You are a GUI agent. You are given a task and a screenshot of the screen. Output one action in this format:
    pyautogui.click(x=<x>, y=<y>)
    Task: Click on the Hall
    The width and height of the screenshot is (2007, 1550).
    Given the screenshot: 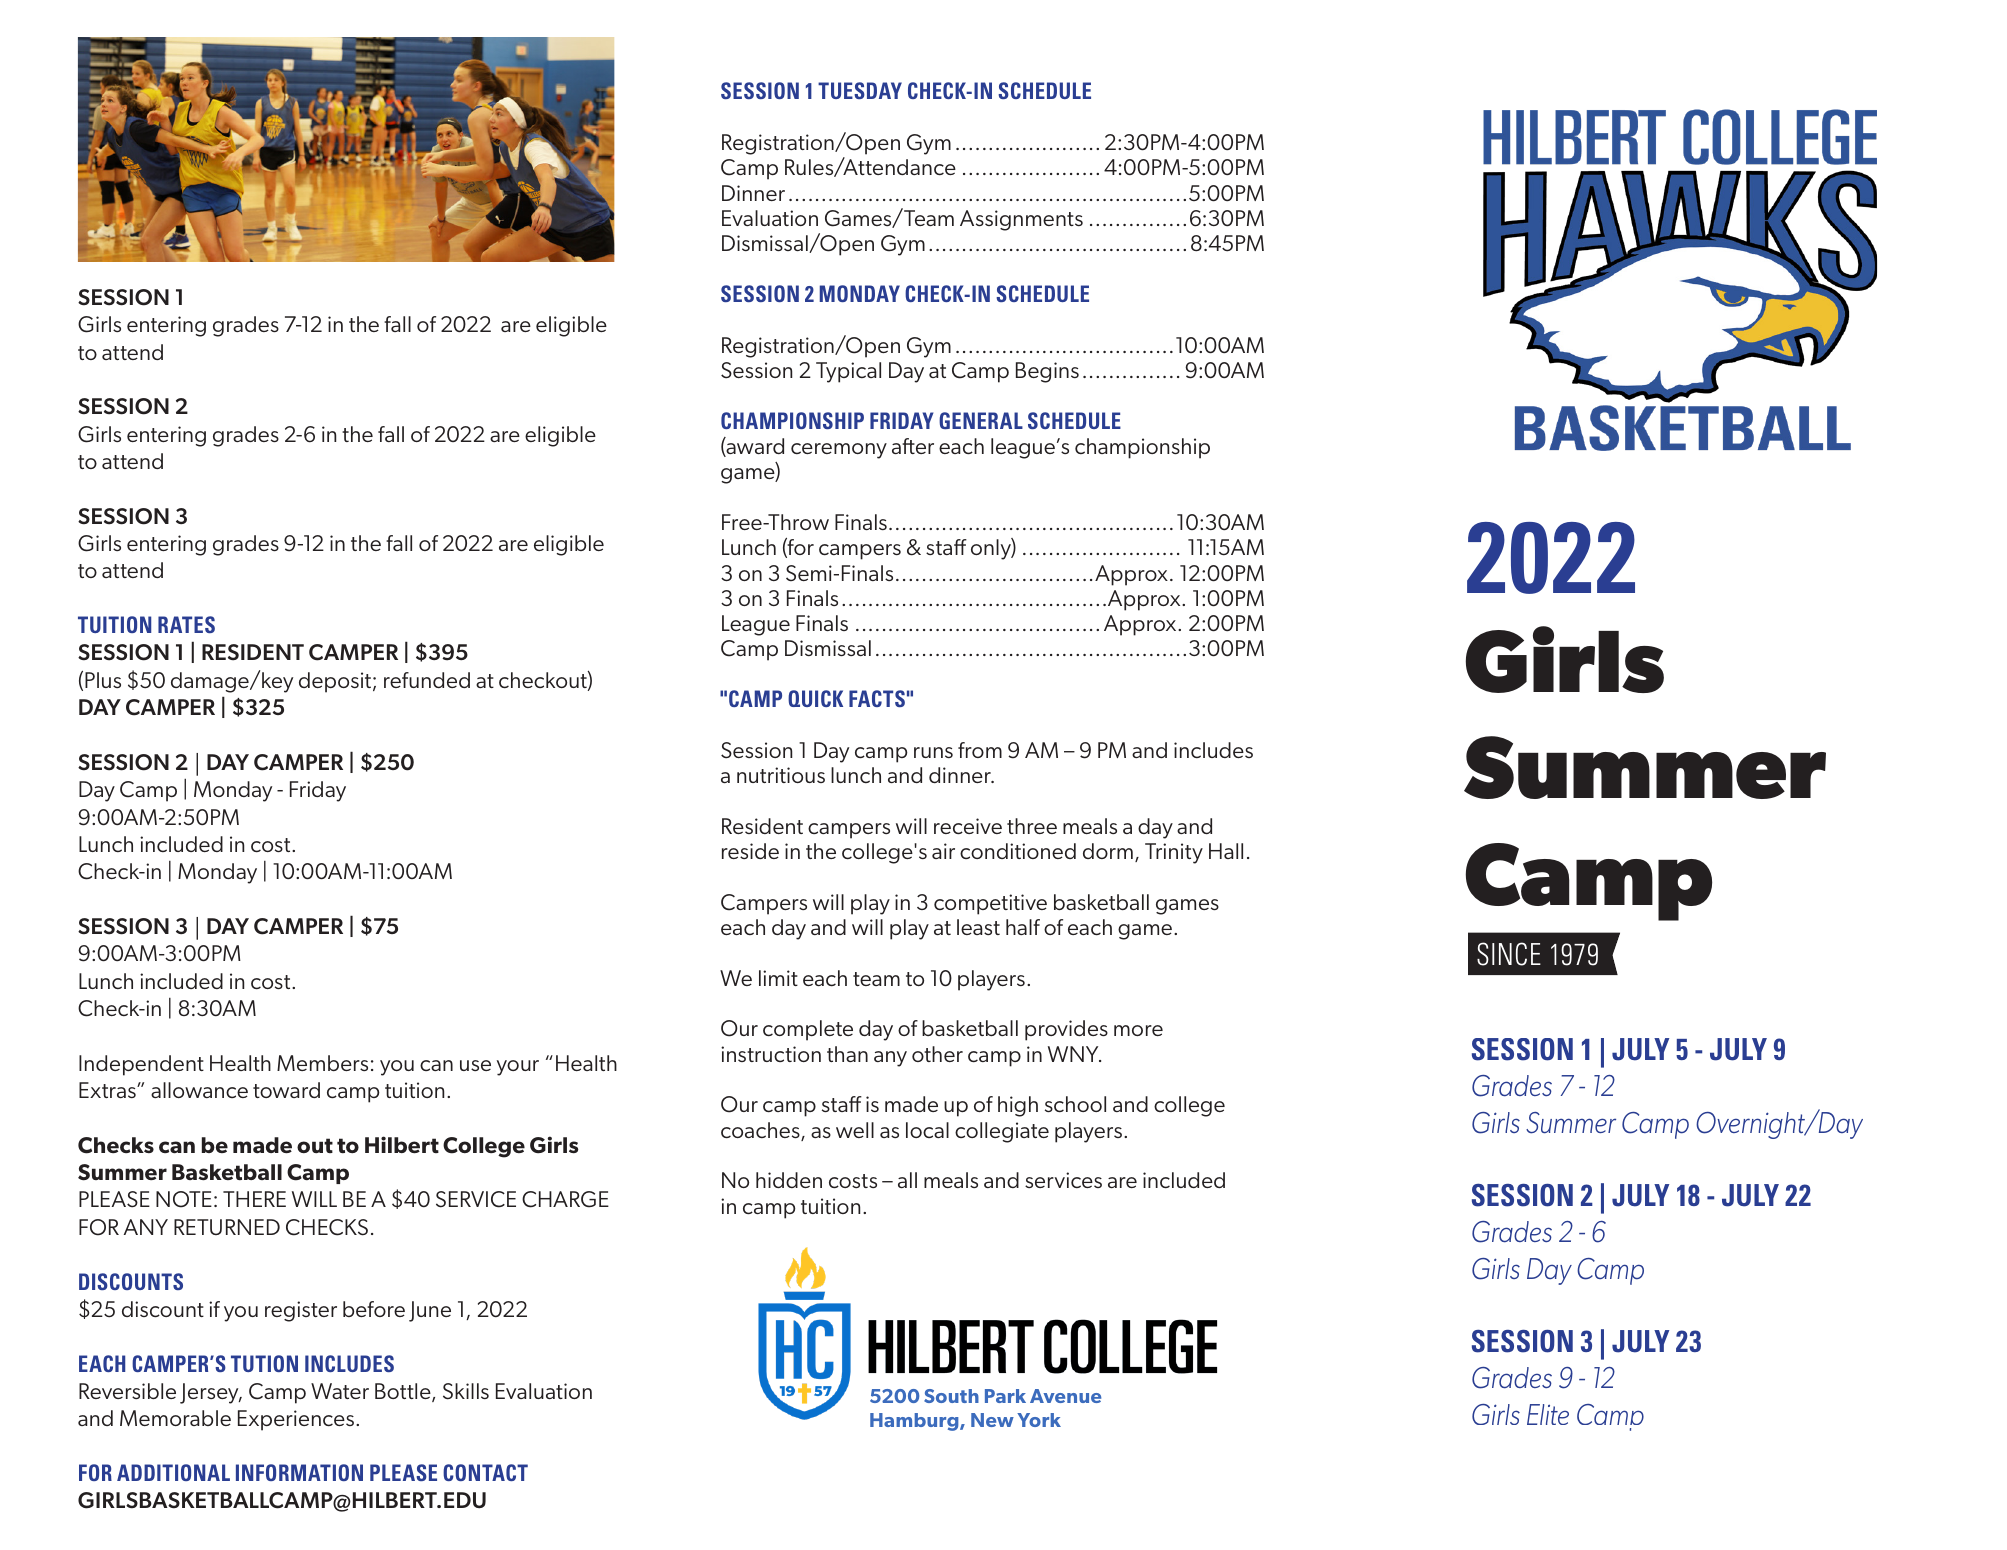 What is the action you would take?
    pyautogui.click(x=1226, y=851)
